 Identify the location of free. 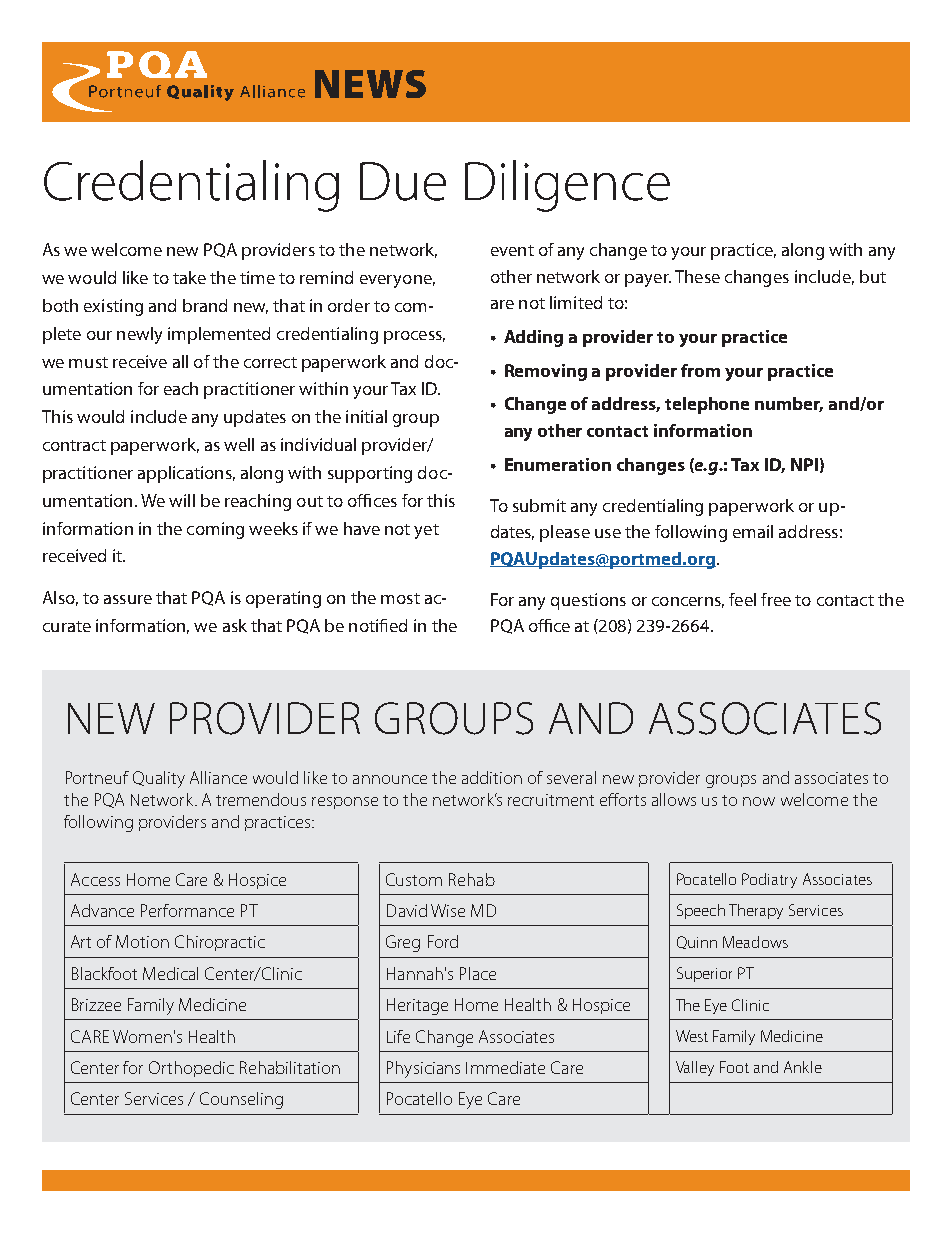
(776, 599).
